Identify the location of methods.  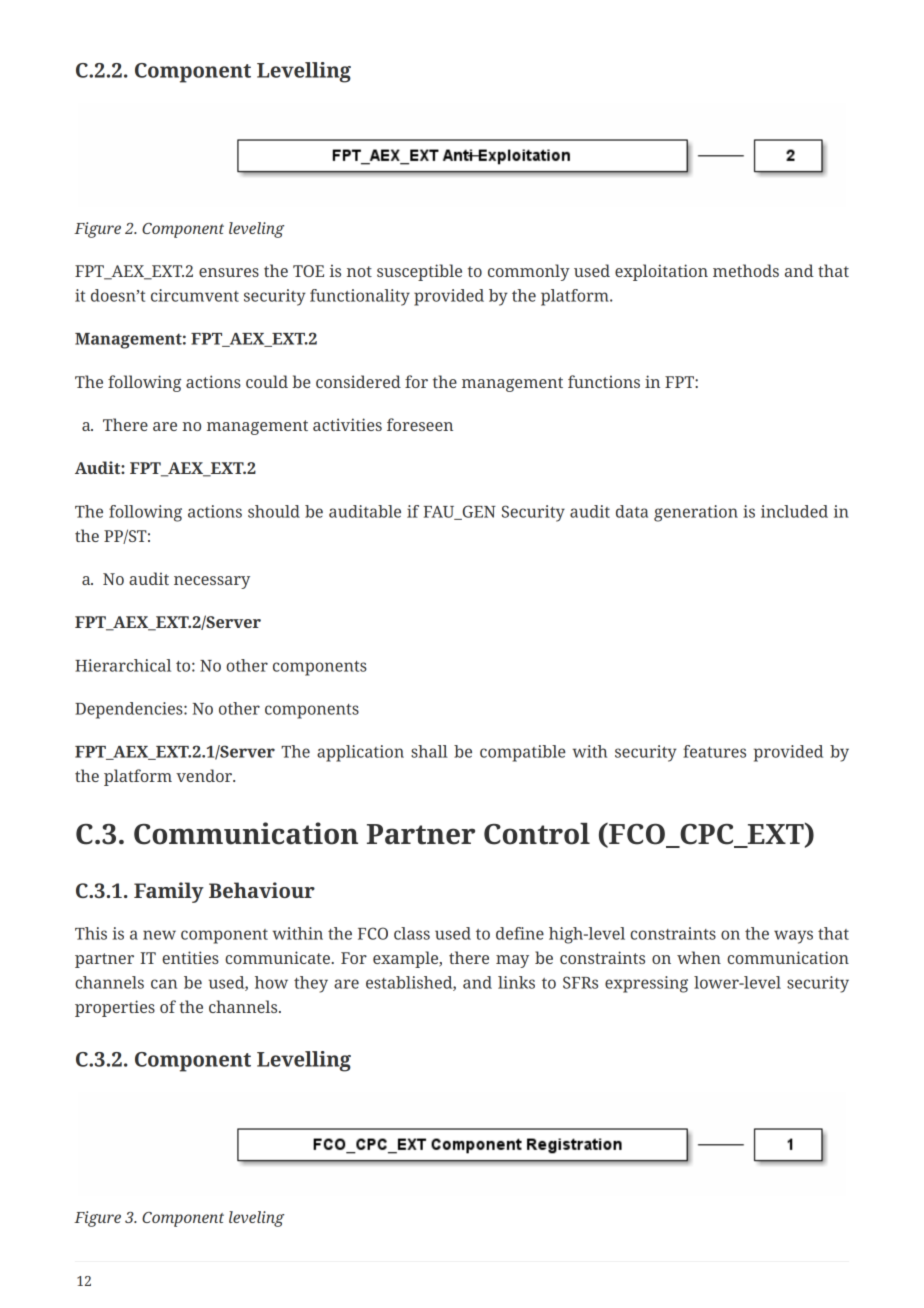
(746, 270).
